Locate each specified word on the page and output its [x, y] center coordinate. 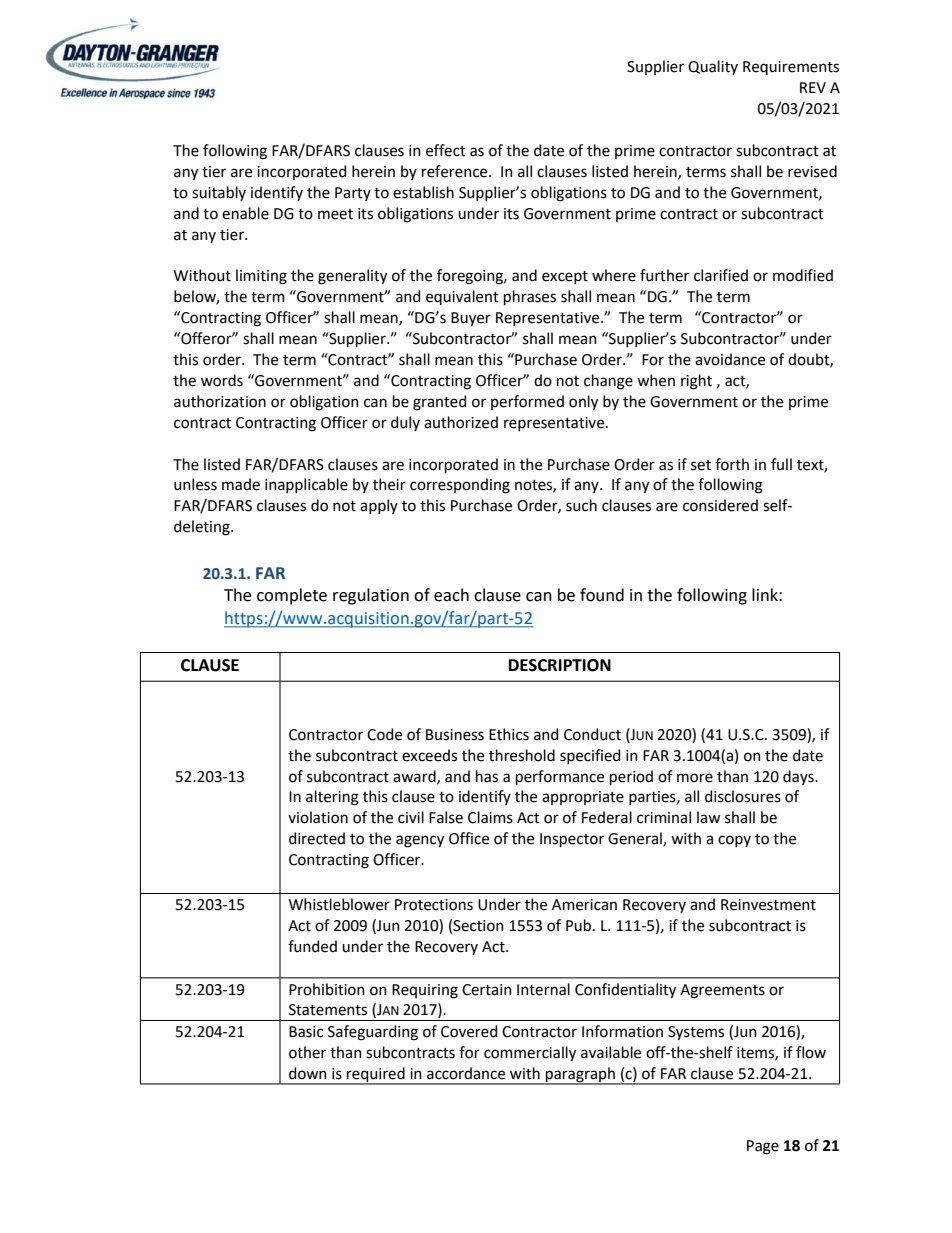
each [451, 595]
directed [317, 838]
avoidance [730, 359]
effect [446, 150]
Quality [713, 67]
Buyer [471, 319]
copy [734, 841]
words [222, 380]
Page [763, 1147]
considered [720, 505]
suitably [219, 193]
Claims [490, 817]
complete [292, 596]
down [308, 1073]
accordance [466, 1073]
